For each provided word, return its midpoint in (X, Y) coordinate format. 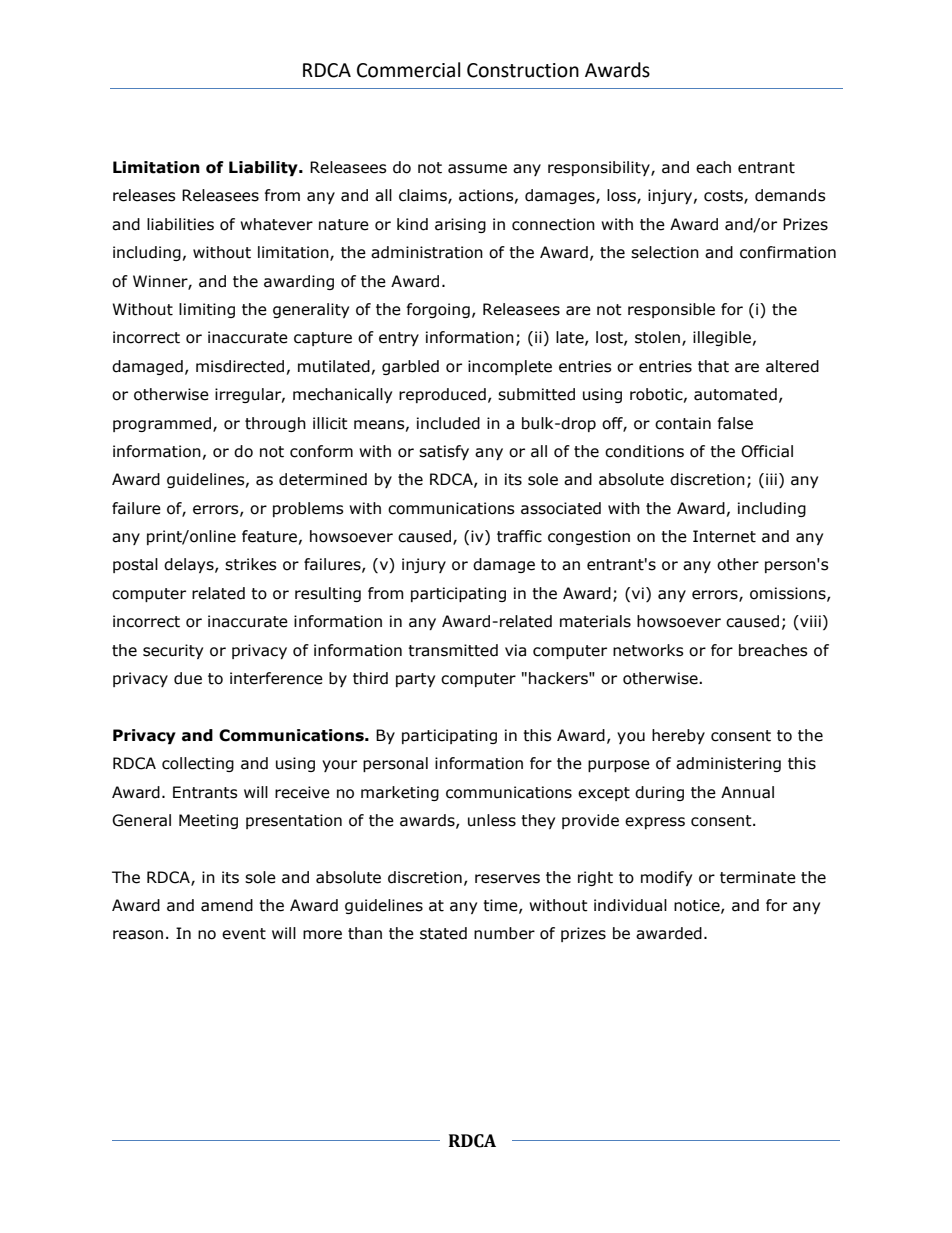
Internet (724, 536)
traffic (519, 536)
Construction (523, 70)
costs (724, 197)
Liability (264, 168)
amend (227, 905)
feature (269, 536)
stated (443, 933)
